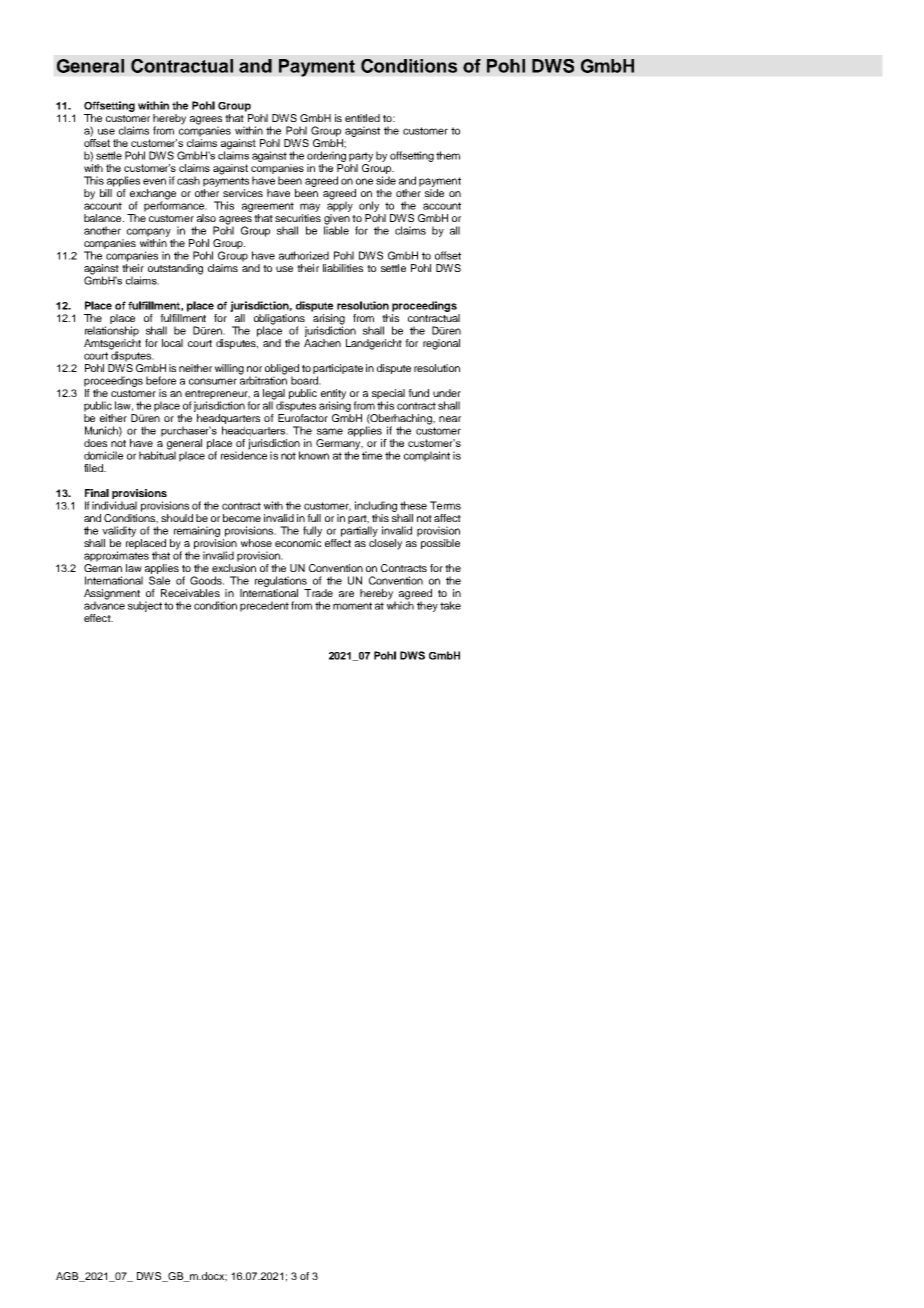 The image size is (924, 1308). What do you see at coordinates (400, 604) in the screenshot?
I see `which` at bounding box center [400, 604].
